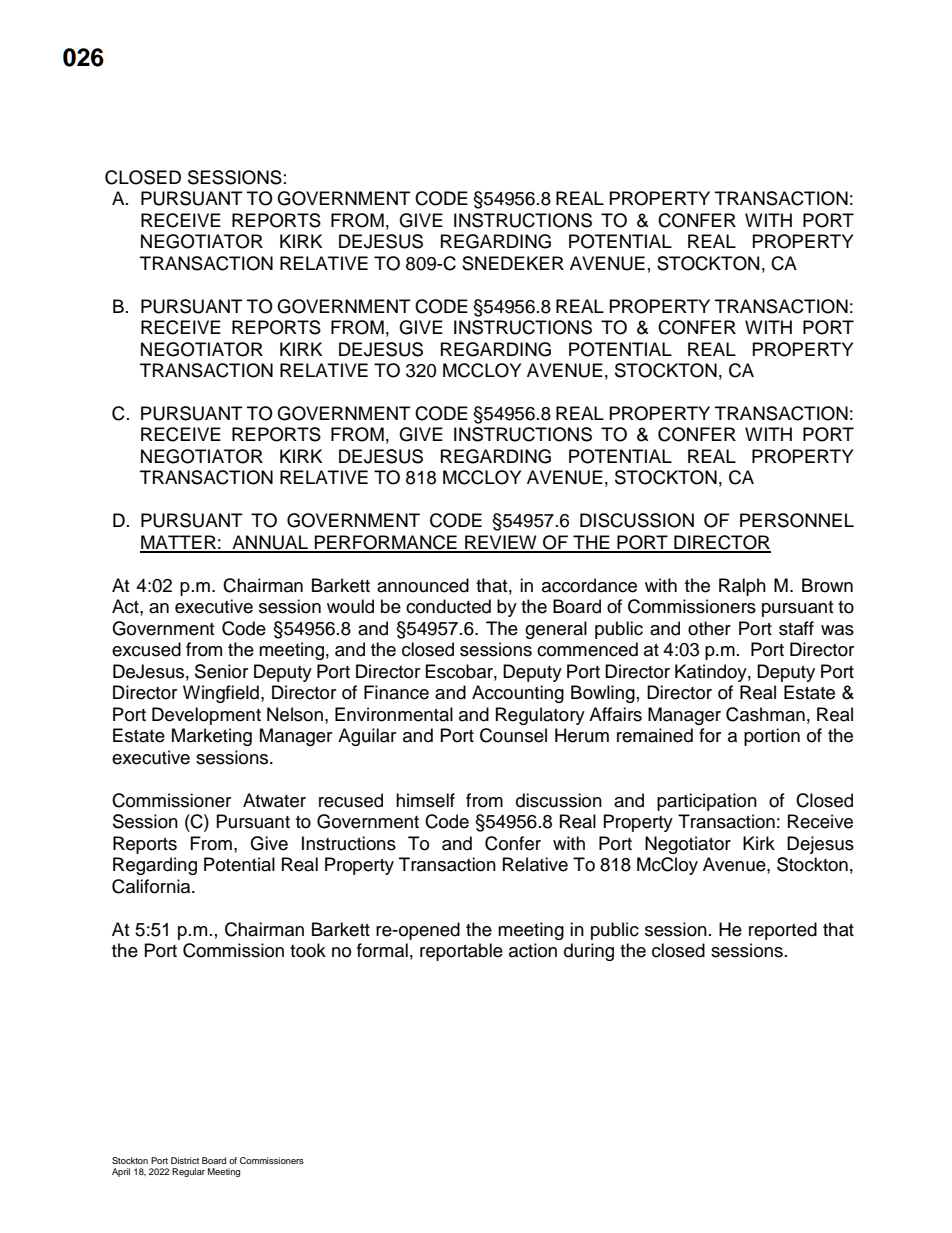  I want to click on Senior, so click(221, 671).
